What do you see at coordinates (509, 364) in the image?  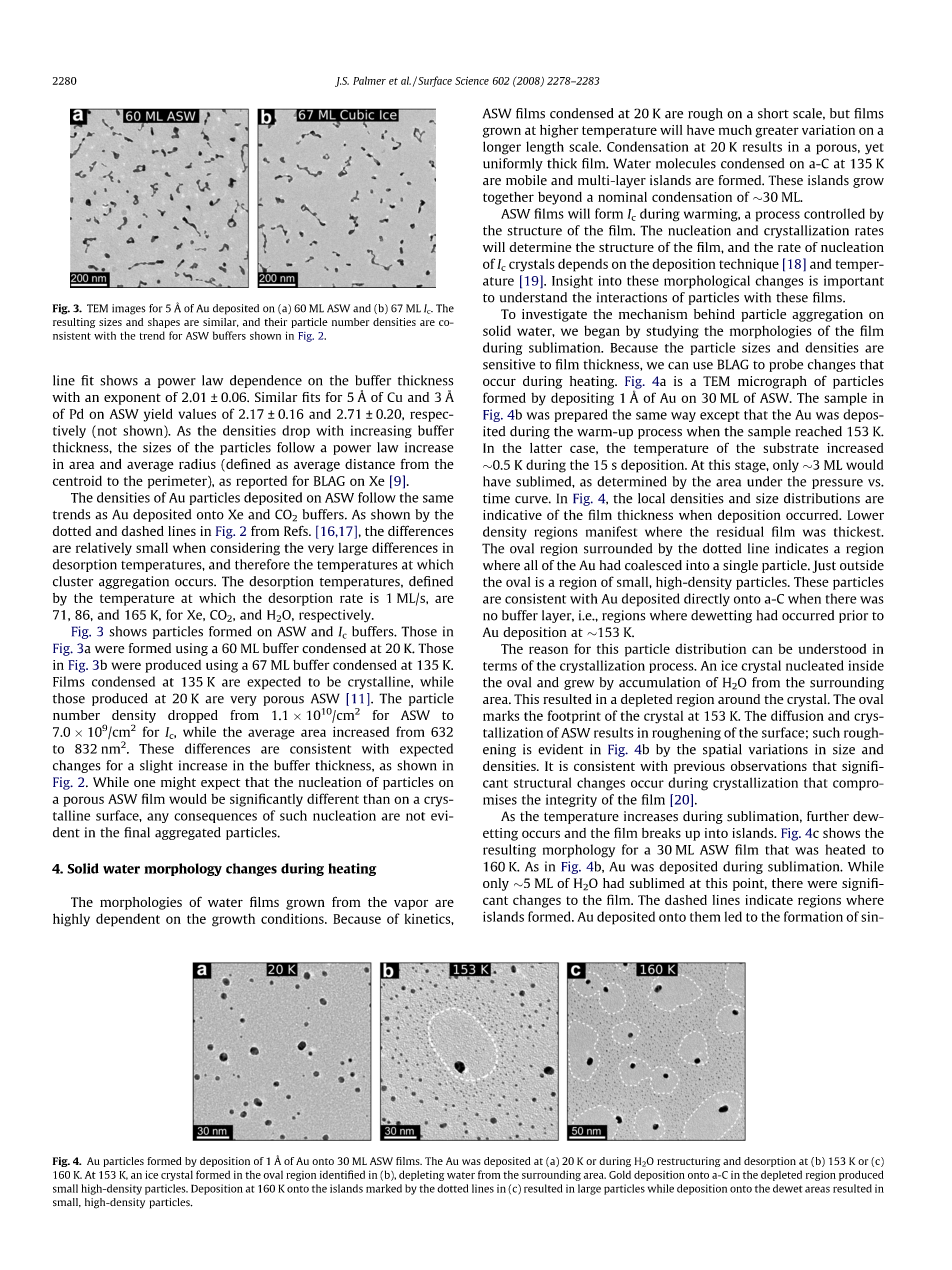 I see `sensitive` at bounding box center [509, 364].
